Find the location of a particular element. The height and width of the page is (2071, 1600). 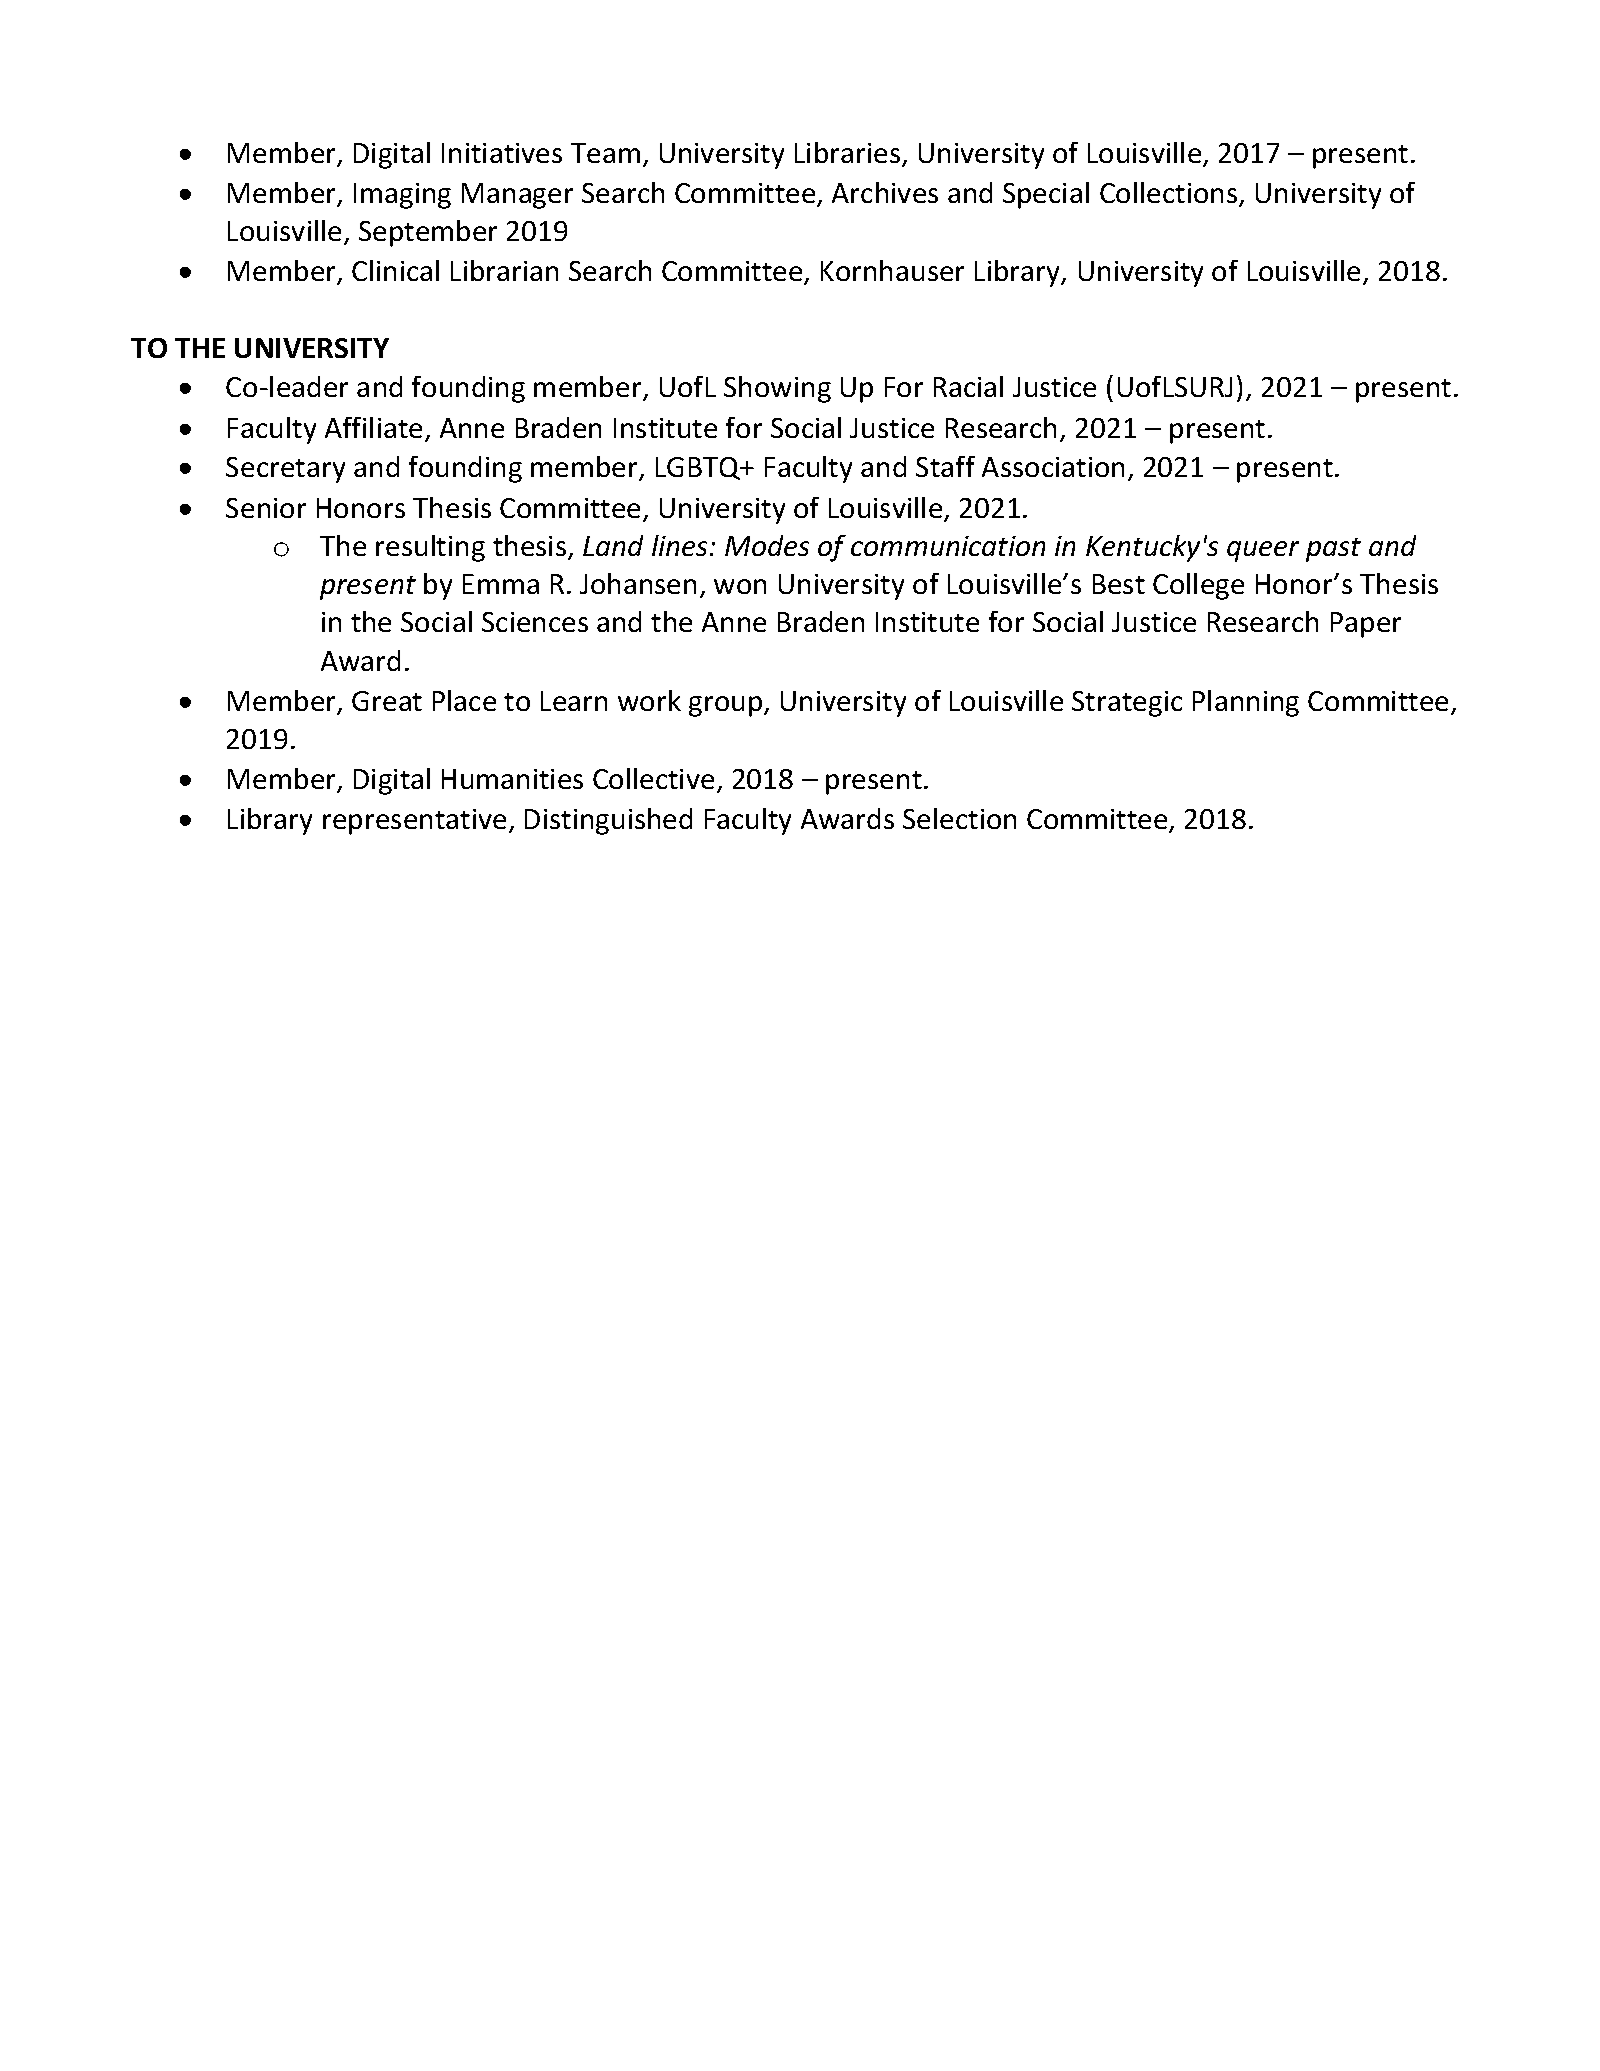

Humanities is located at coordinates (512, 779).
